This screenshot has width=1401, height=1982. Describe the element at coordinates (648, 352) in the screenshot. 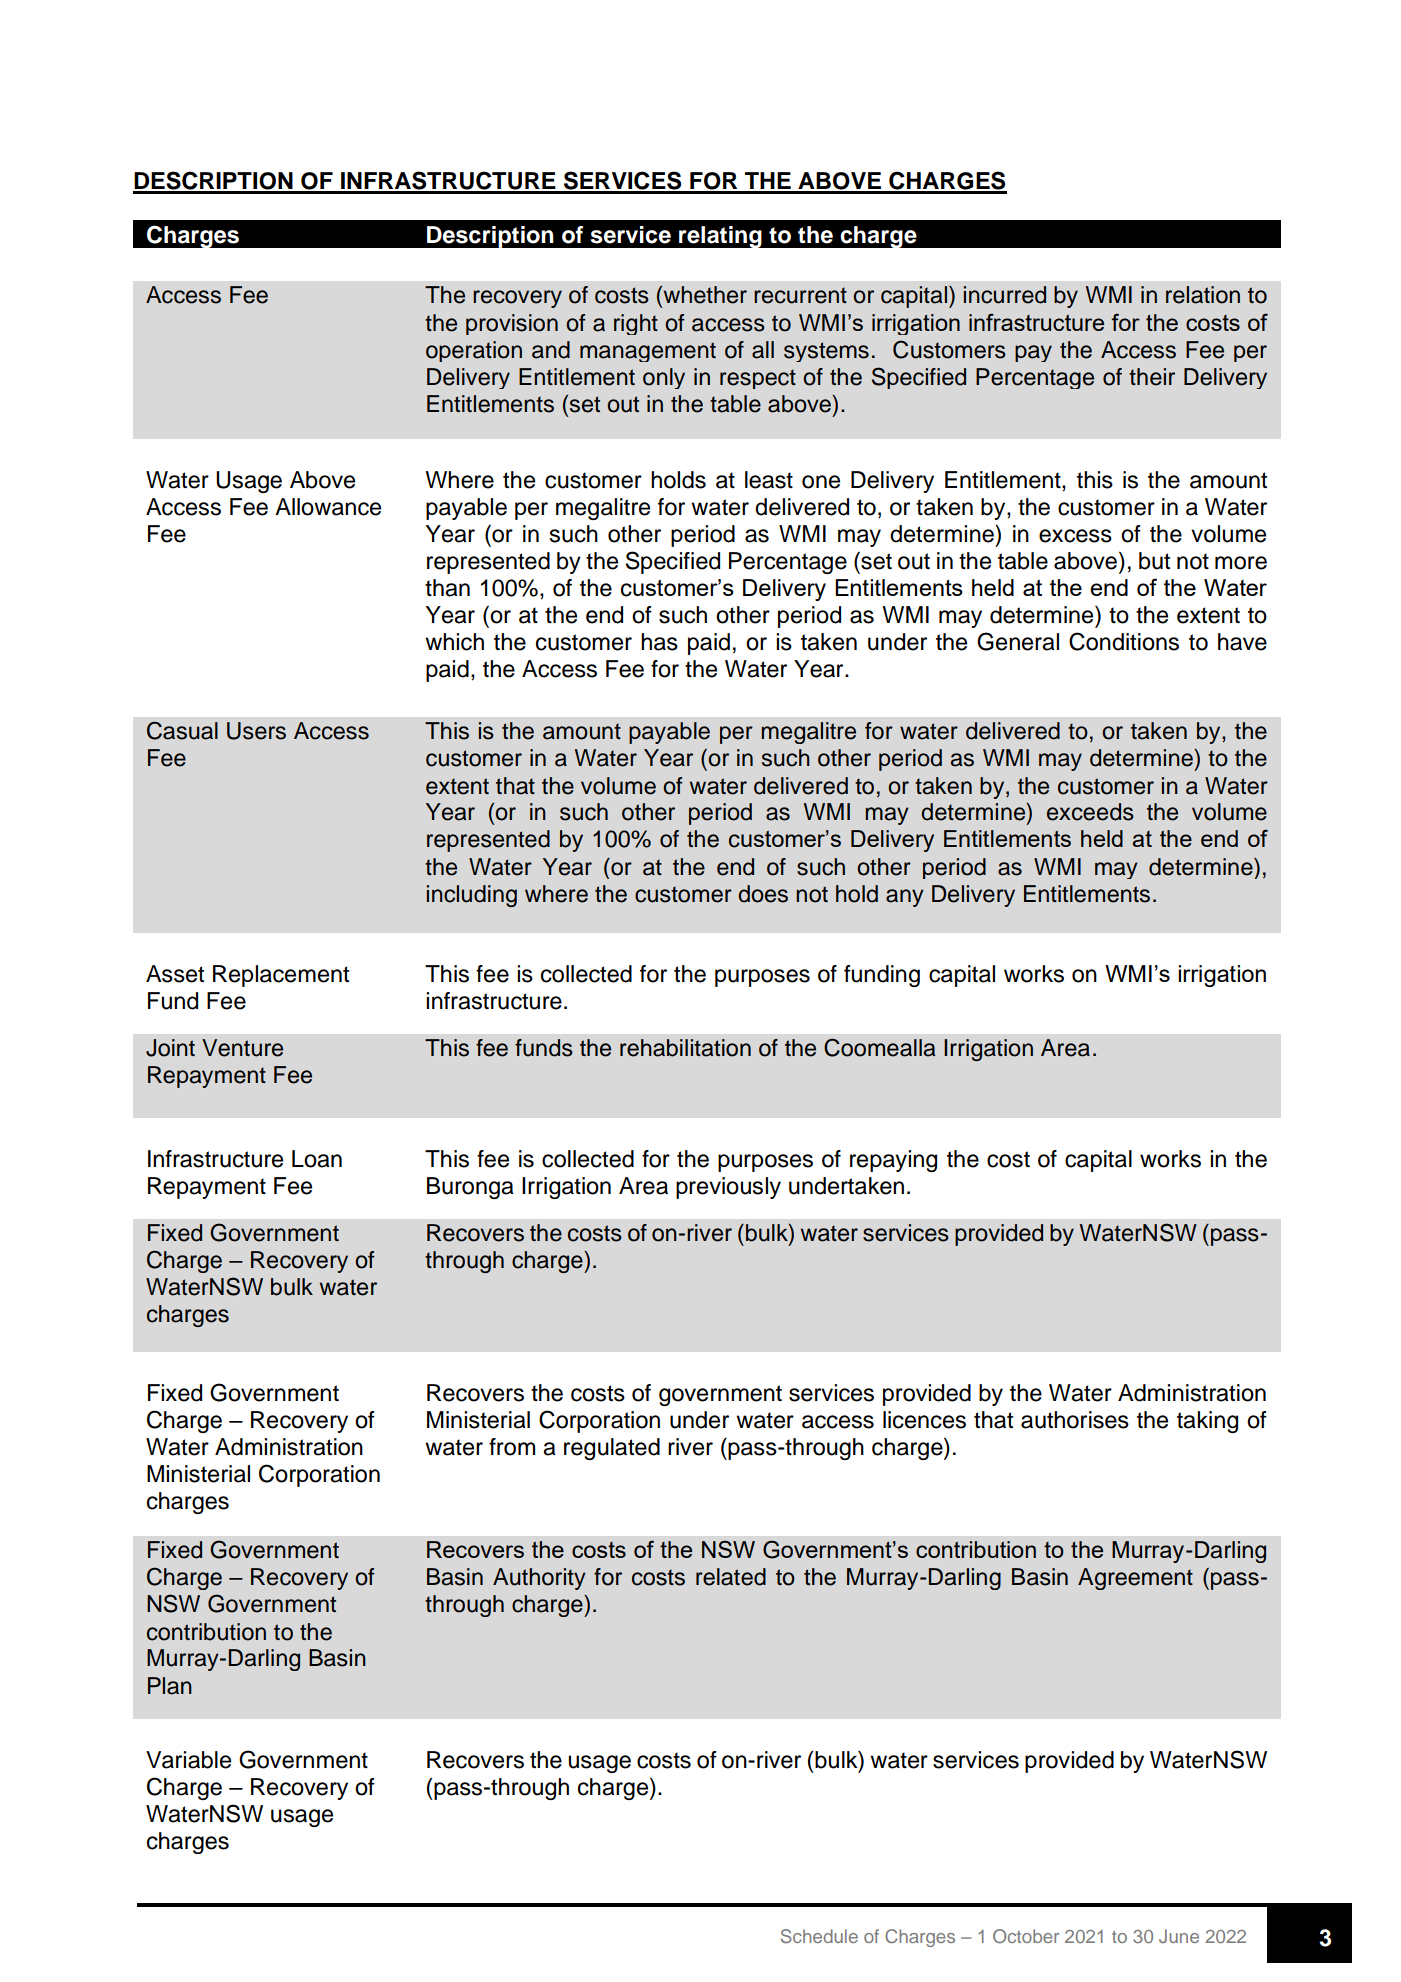

I see `management` at that location.
